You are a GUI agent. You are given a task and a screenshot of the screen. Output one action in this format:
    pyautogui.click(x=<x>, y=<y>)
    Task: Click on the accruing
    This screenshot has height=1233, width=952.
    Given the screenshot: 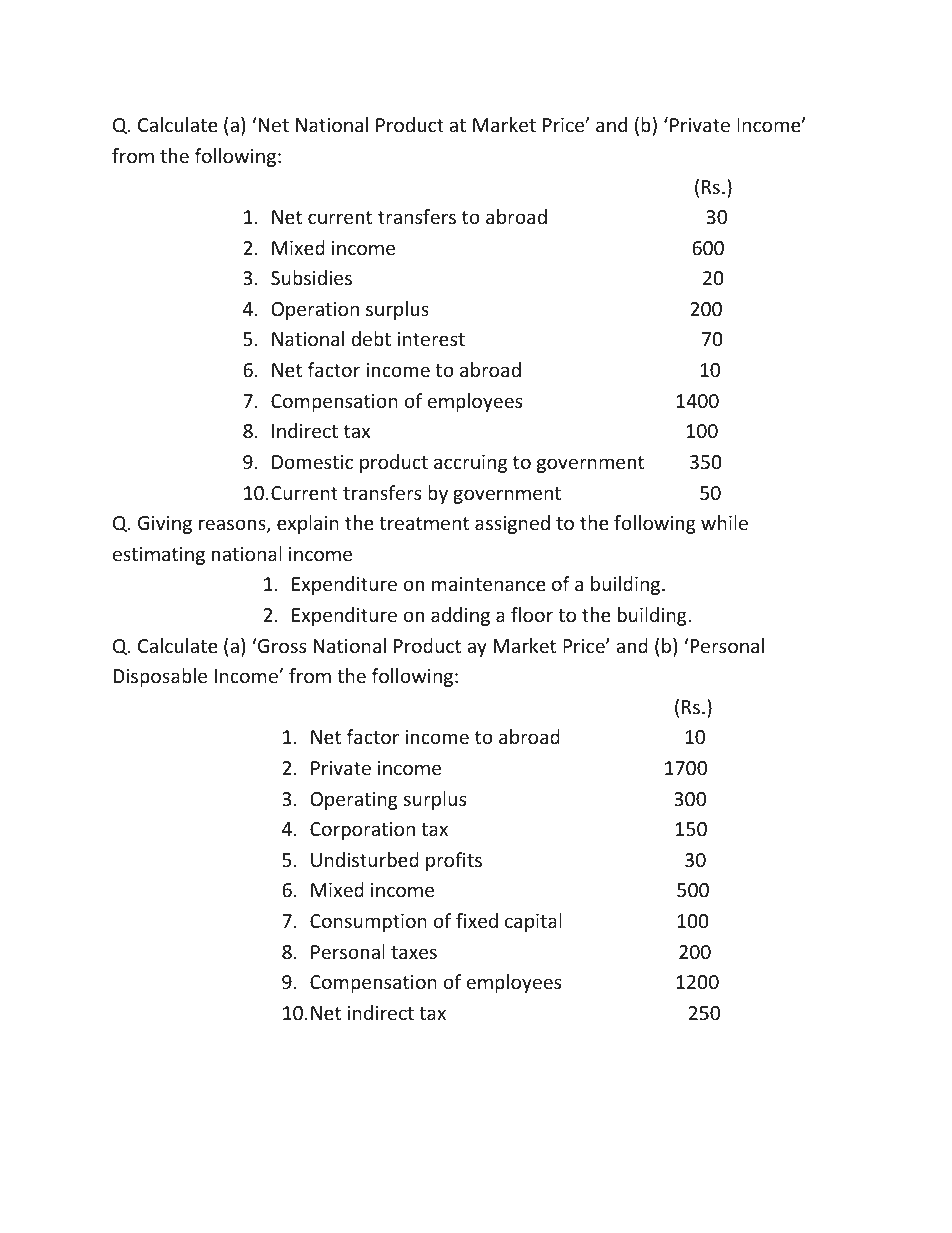 What is the action you would take?
    pyautogui.click(x=470, y=464)
